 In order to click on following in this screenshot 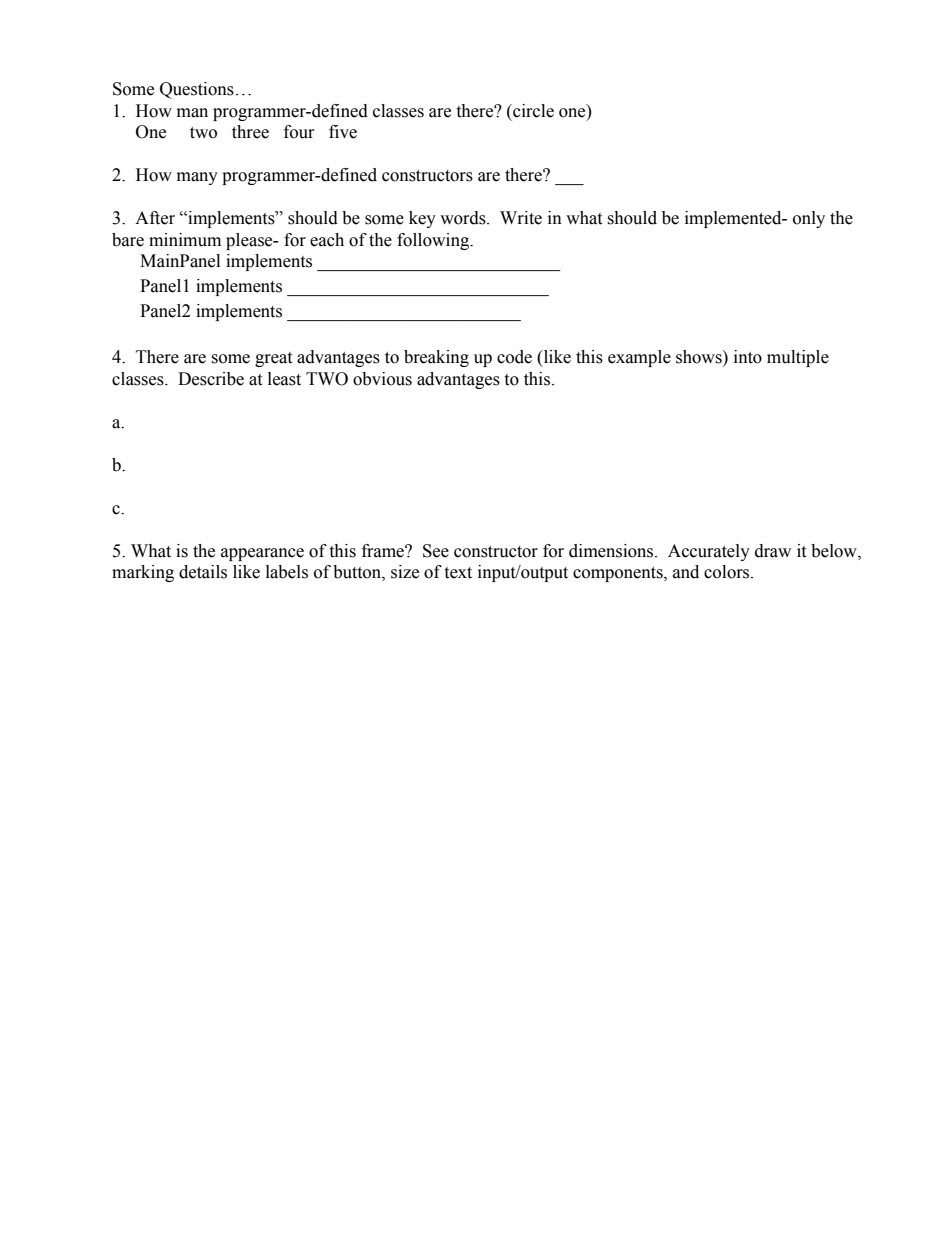, I will do `click(434, 241)`.
